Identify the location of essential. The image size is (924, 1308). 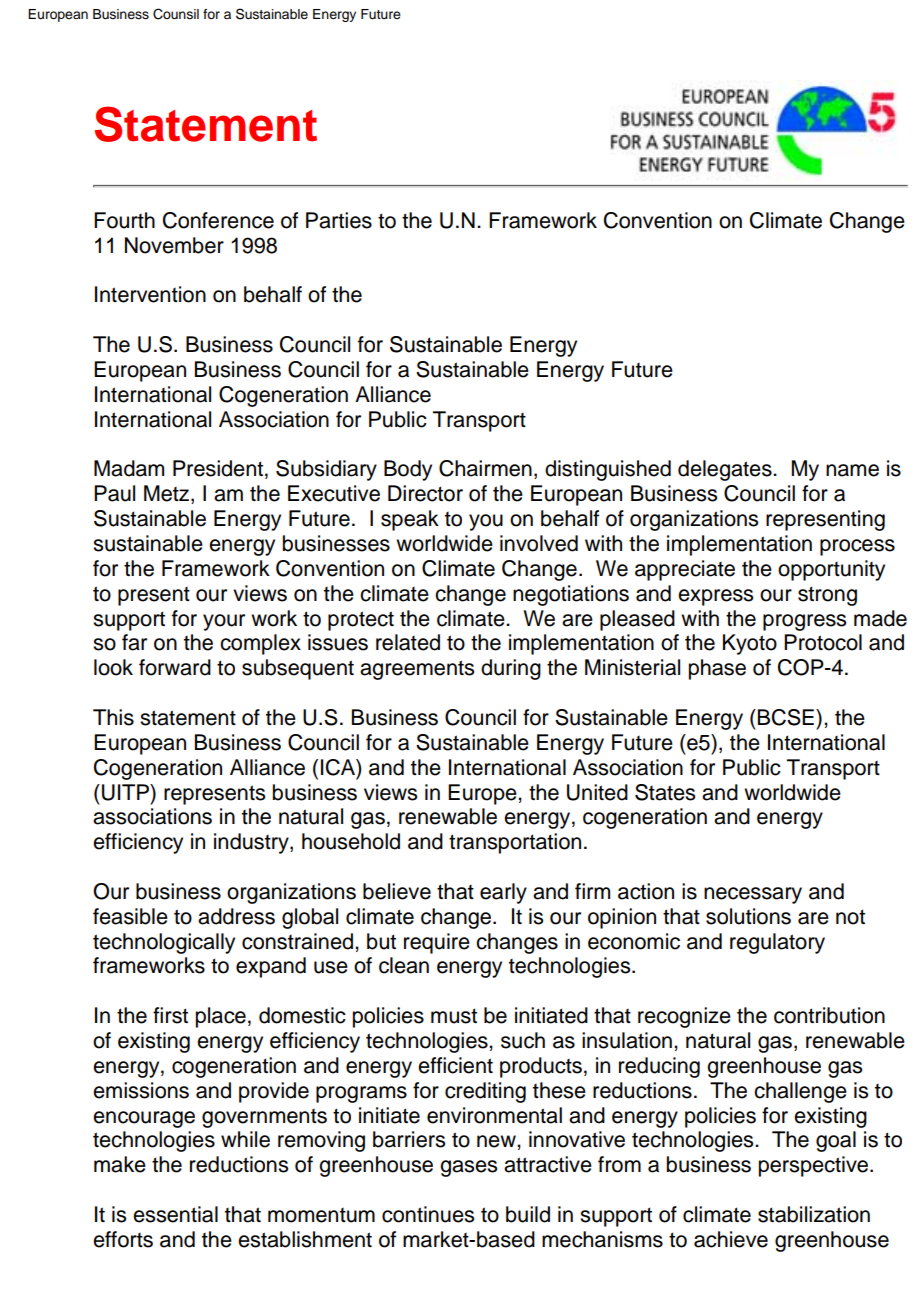
(175, 1214).
